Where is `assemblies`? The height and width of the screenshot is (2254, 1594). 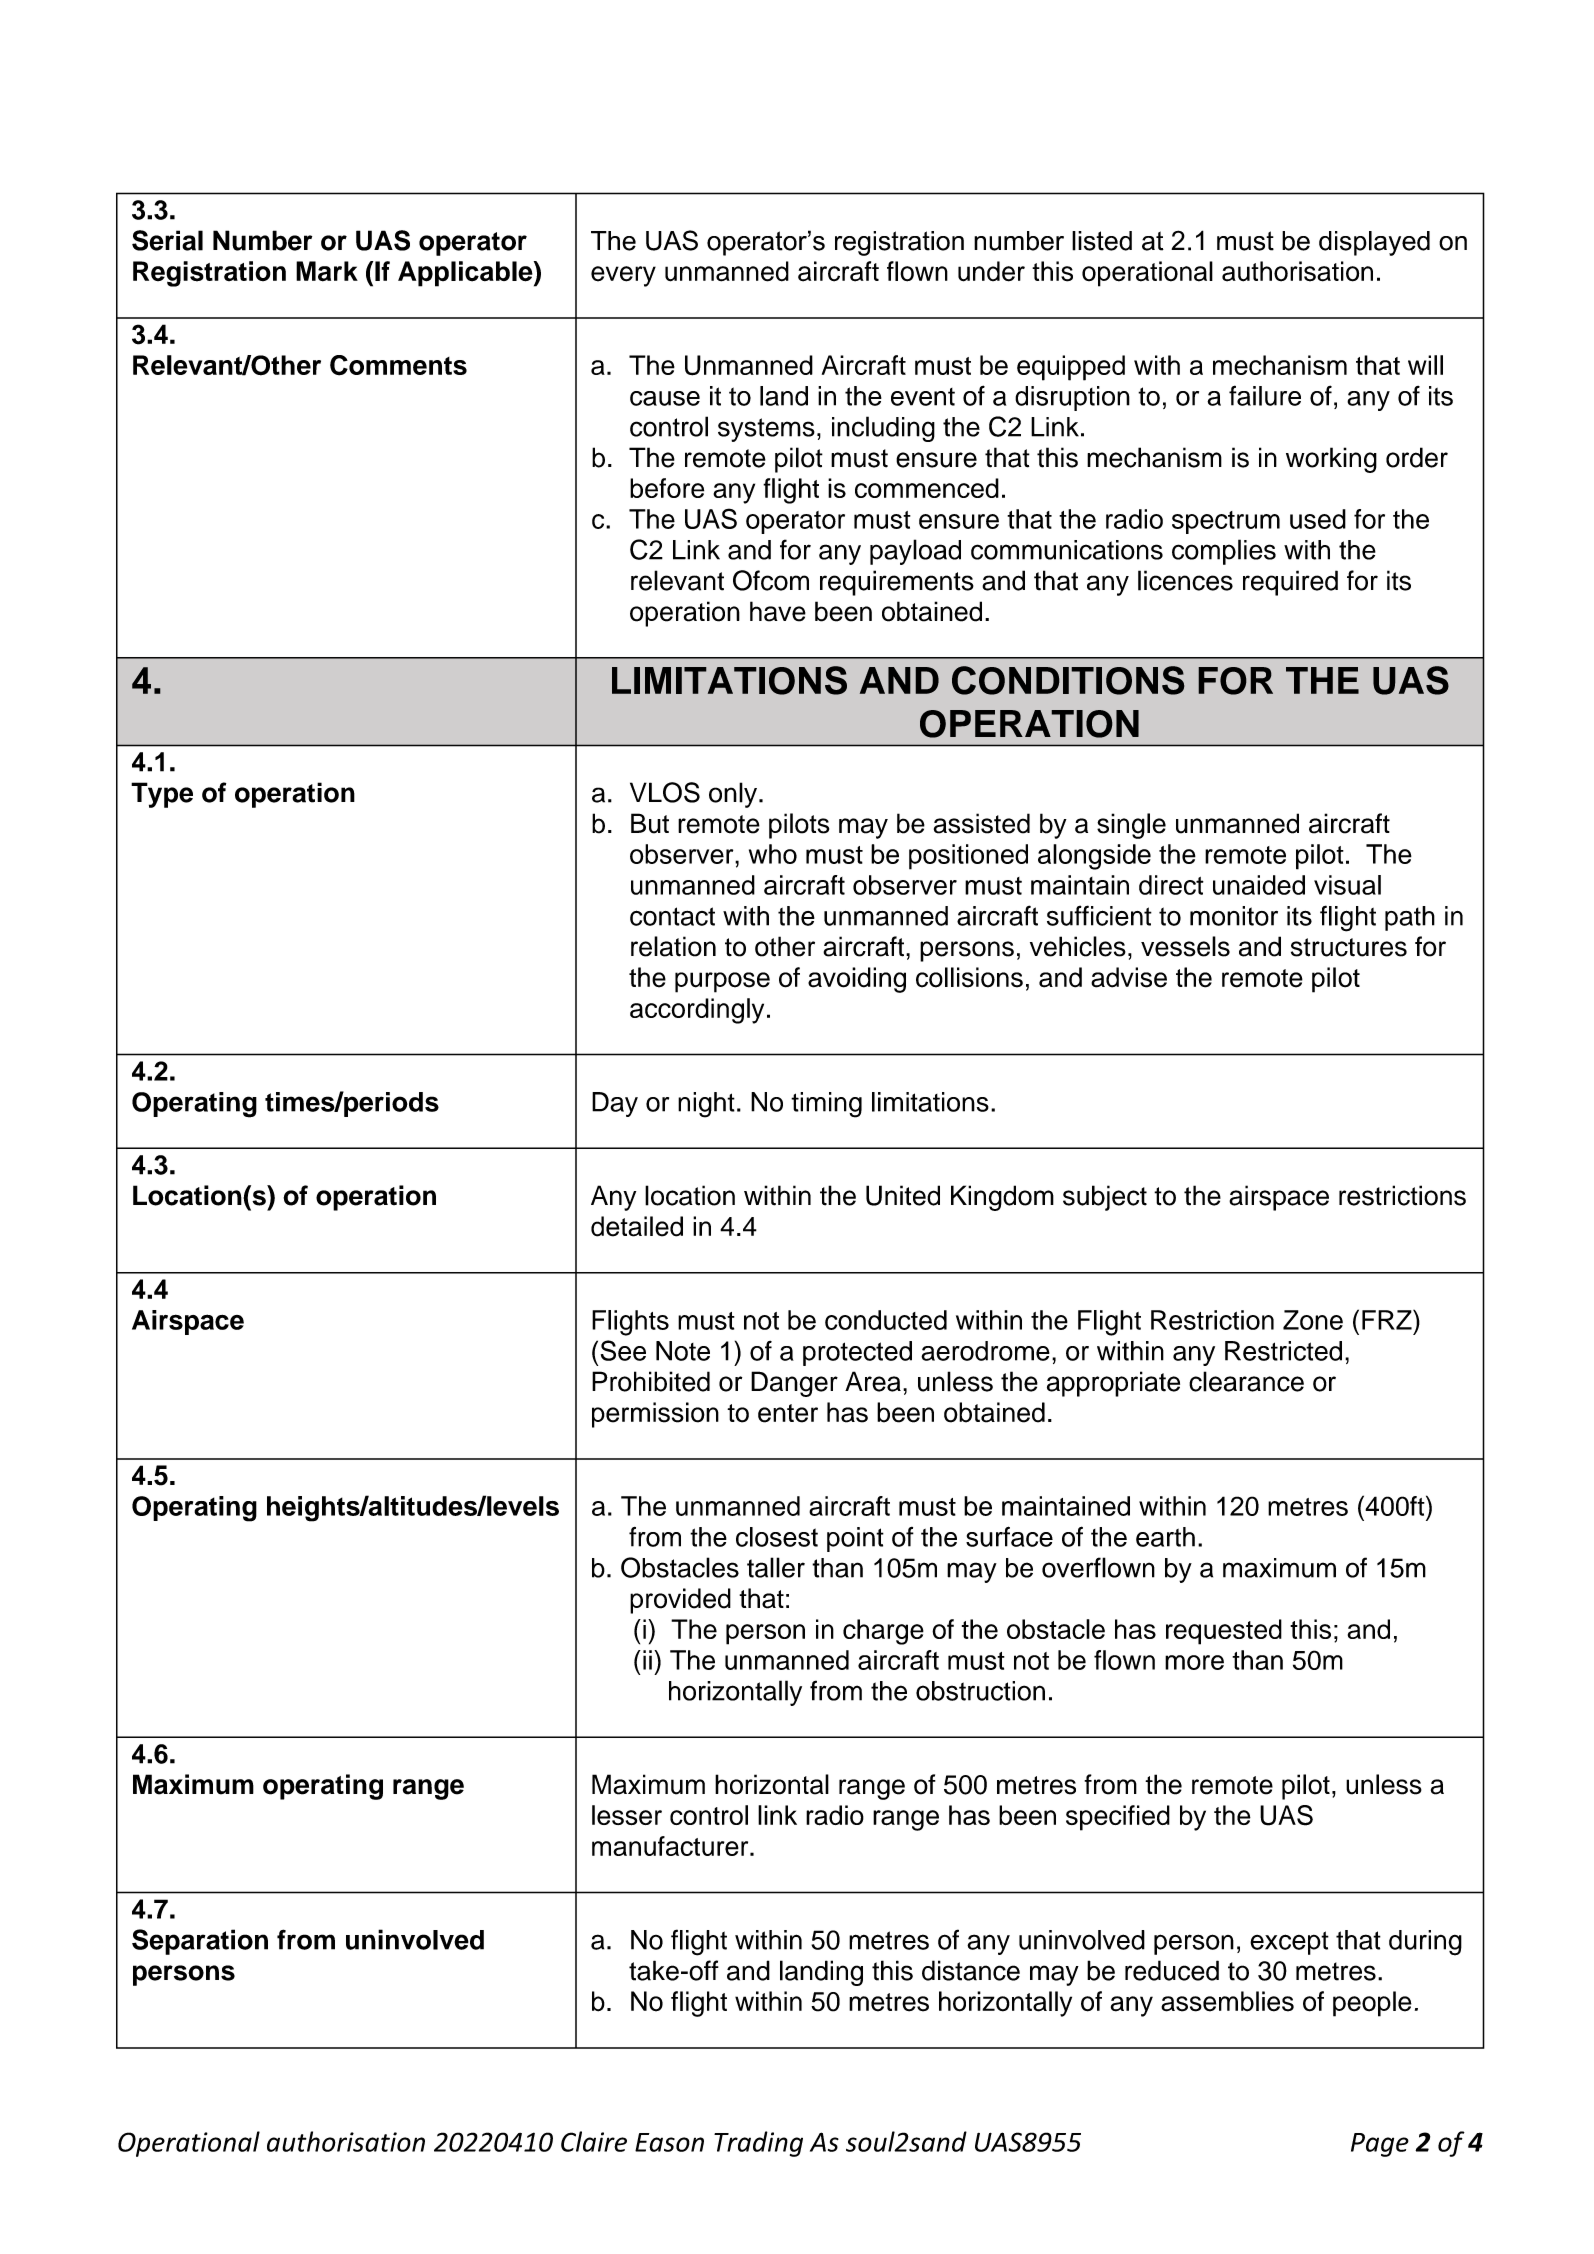
assemblies is located at coordinates (1227, 2001).
